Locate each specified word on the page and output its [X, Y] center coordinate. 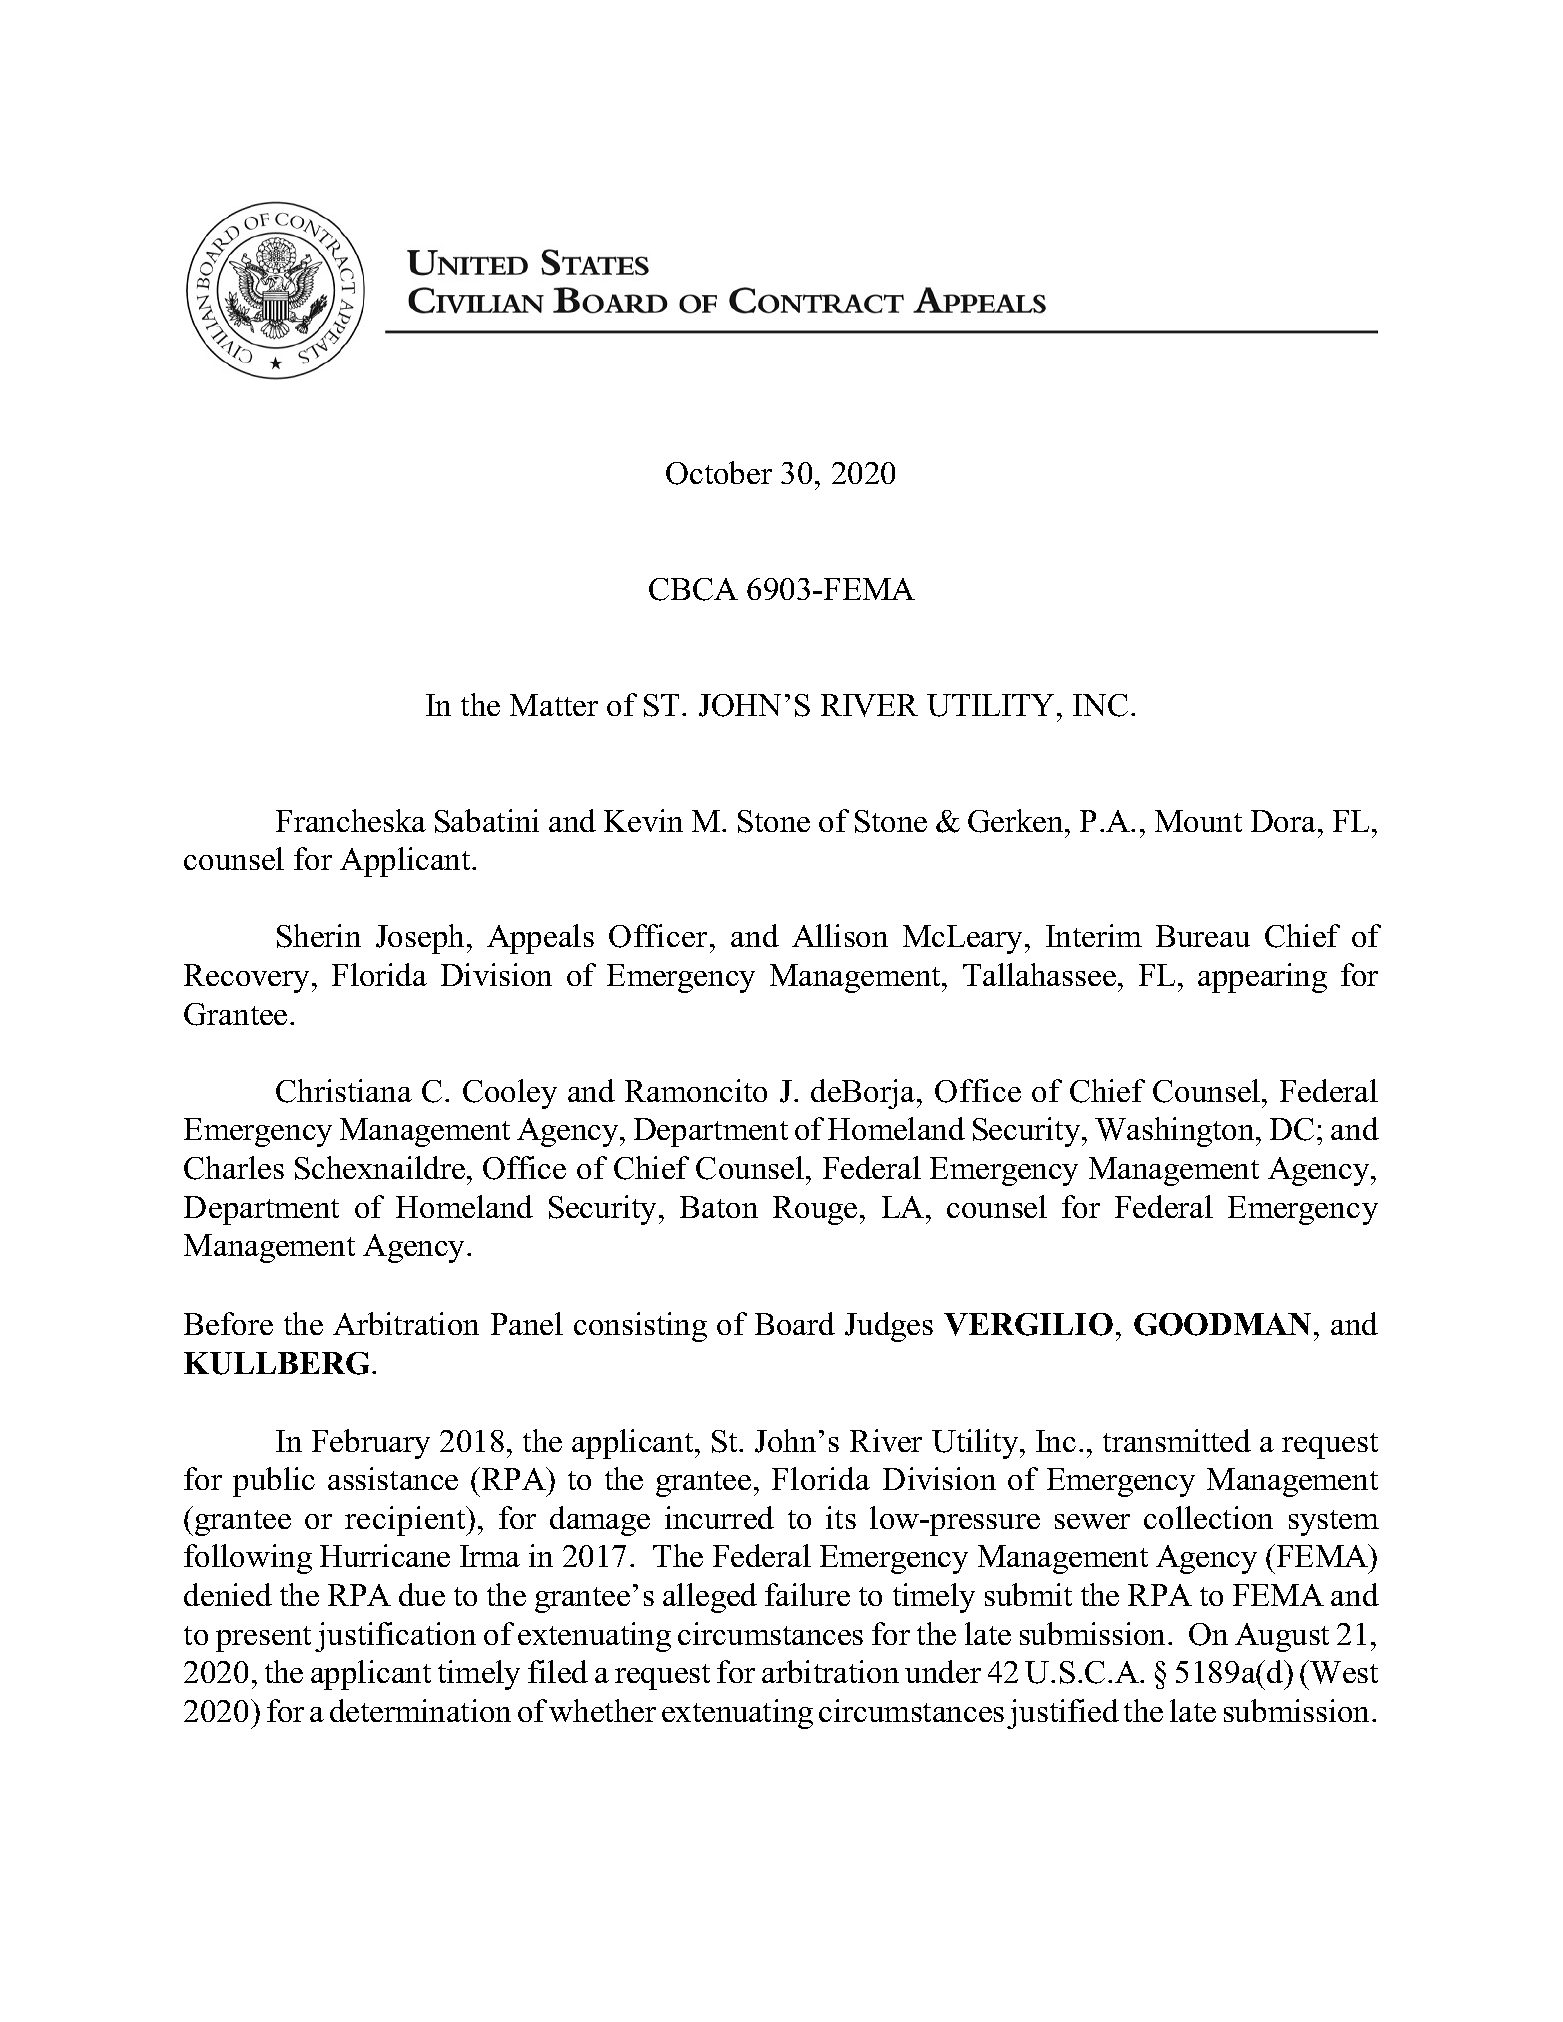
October [719, 473]
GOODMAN [1222, 1324]
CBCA [693, 589]
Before [228, 1323]
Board [795, 1323]
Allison [840, 935]
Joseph [420, 939]
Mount [1198, 821]
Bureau [1203, 936]
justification [395, 1637]
